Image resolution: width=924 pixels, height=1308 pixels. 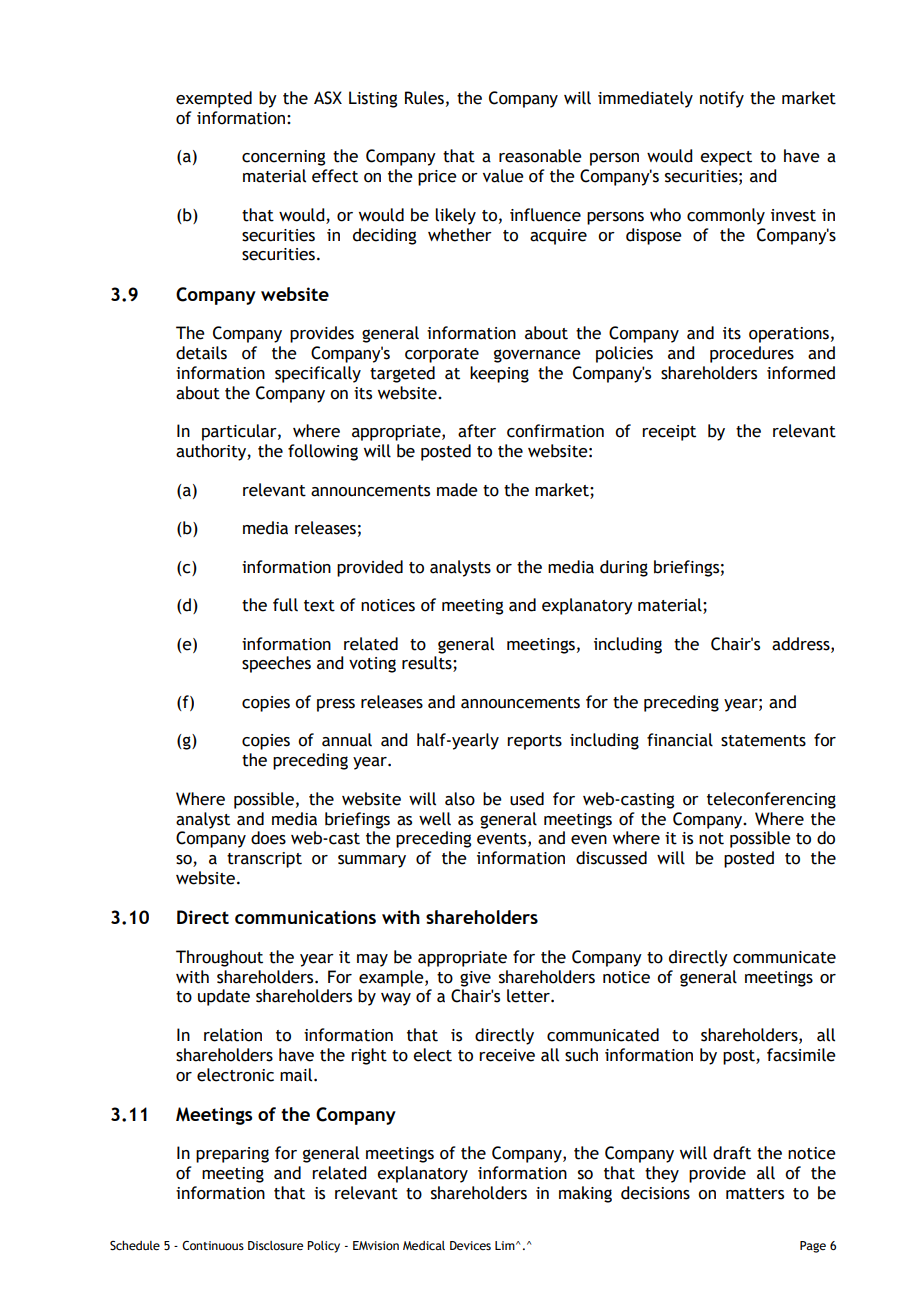 What do you see at coordinates (669, 433) in the screenshot?
I see `receipt` at bounding box center [669, 433].
